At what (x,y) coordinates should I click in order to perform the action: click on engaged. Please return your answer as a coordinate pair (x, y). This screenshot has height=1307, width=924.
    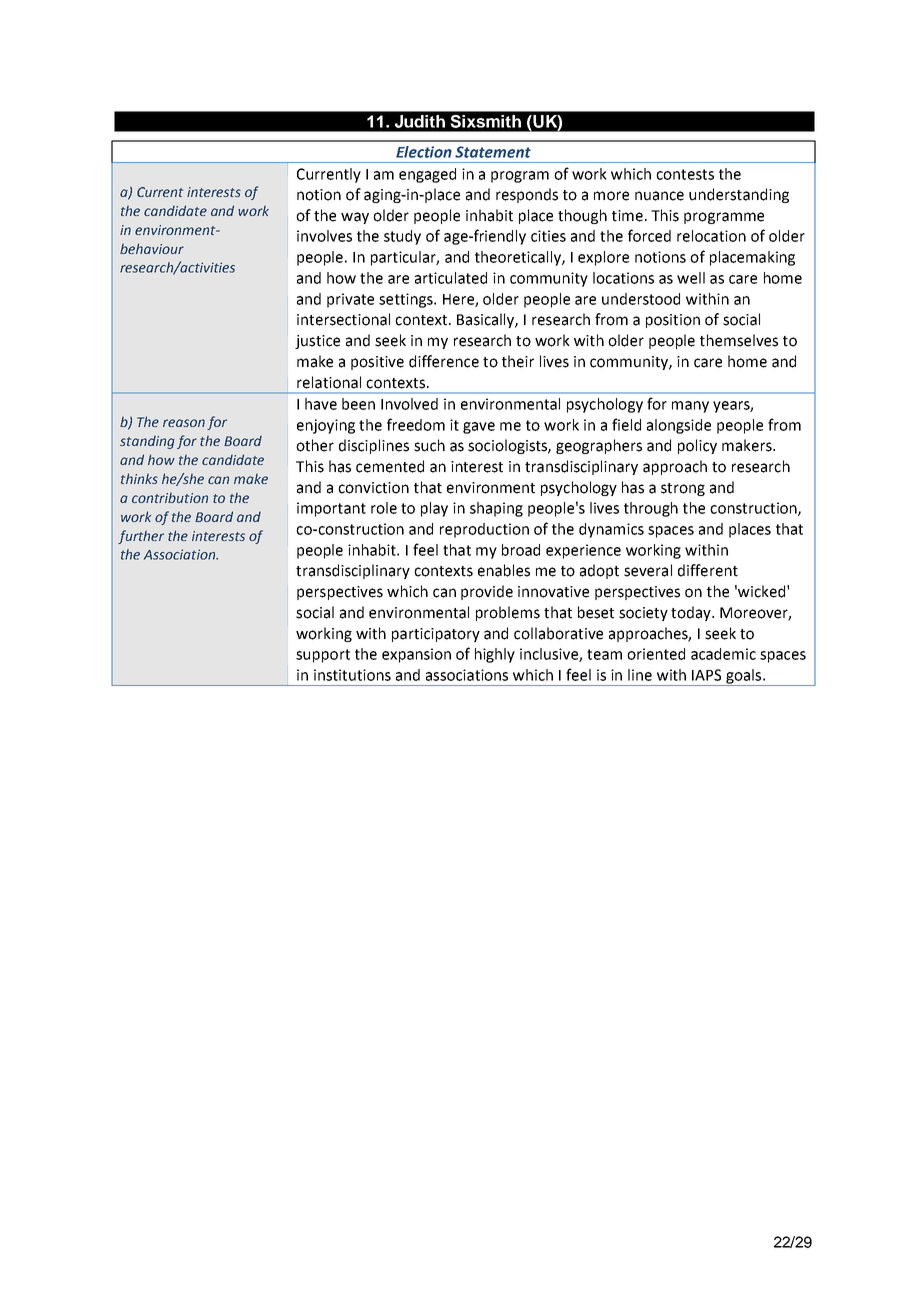
    Looking at the image, I should click on (427, 175).
